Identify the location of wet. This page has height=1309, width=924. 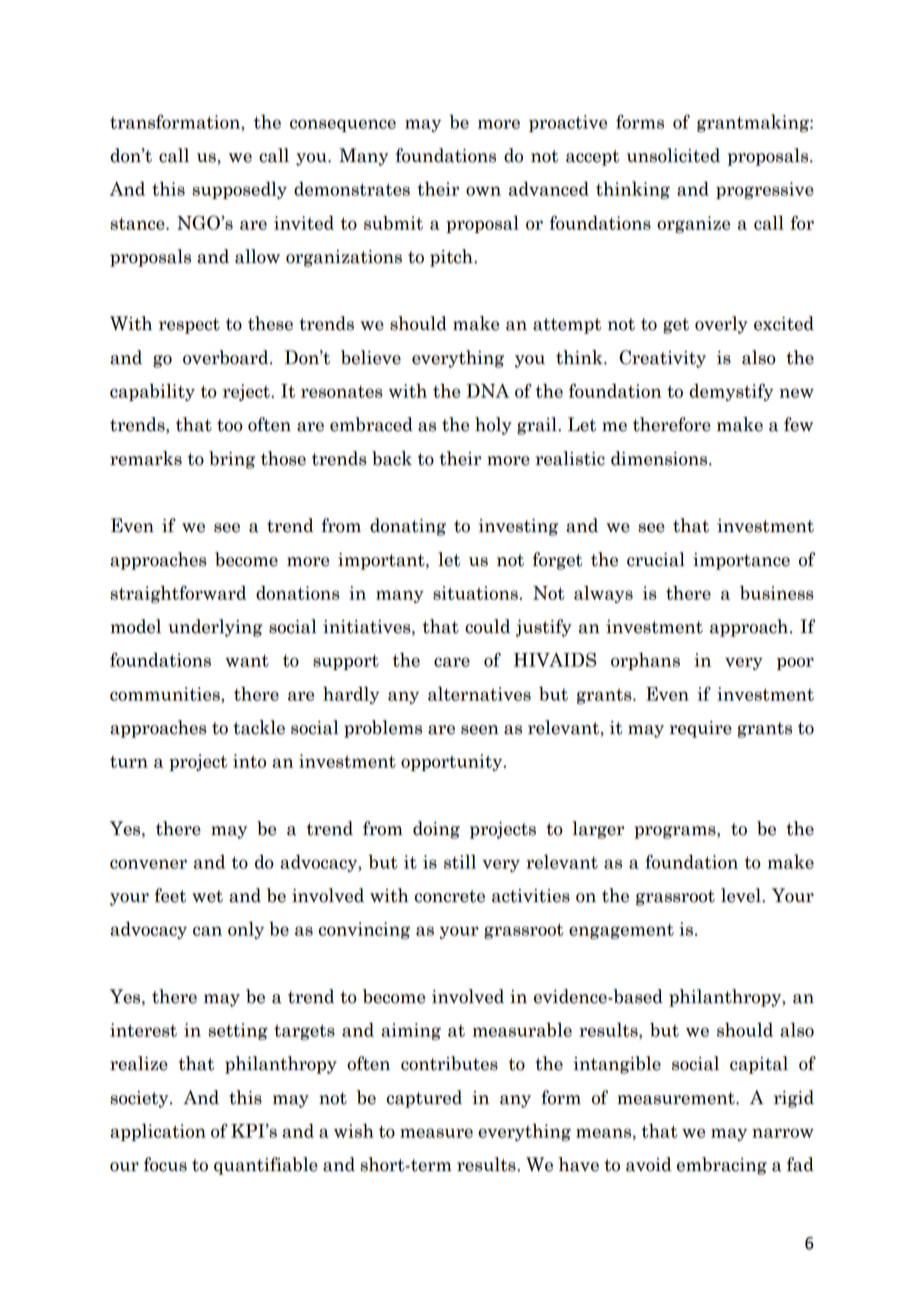
(207, 896).
